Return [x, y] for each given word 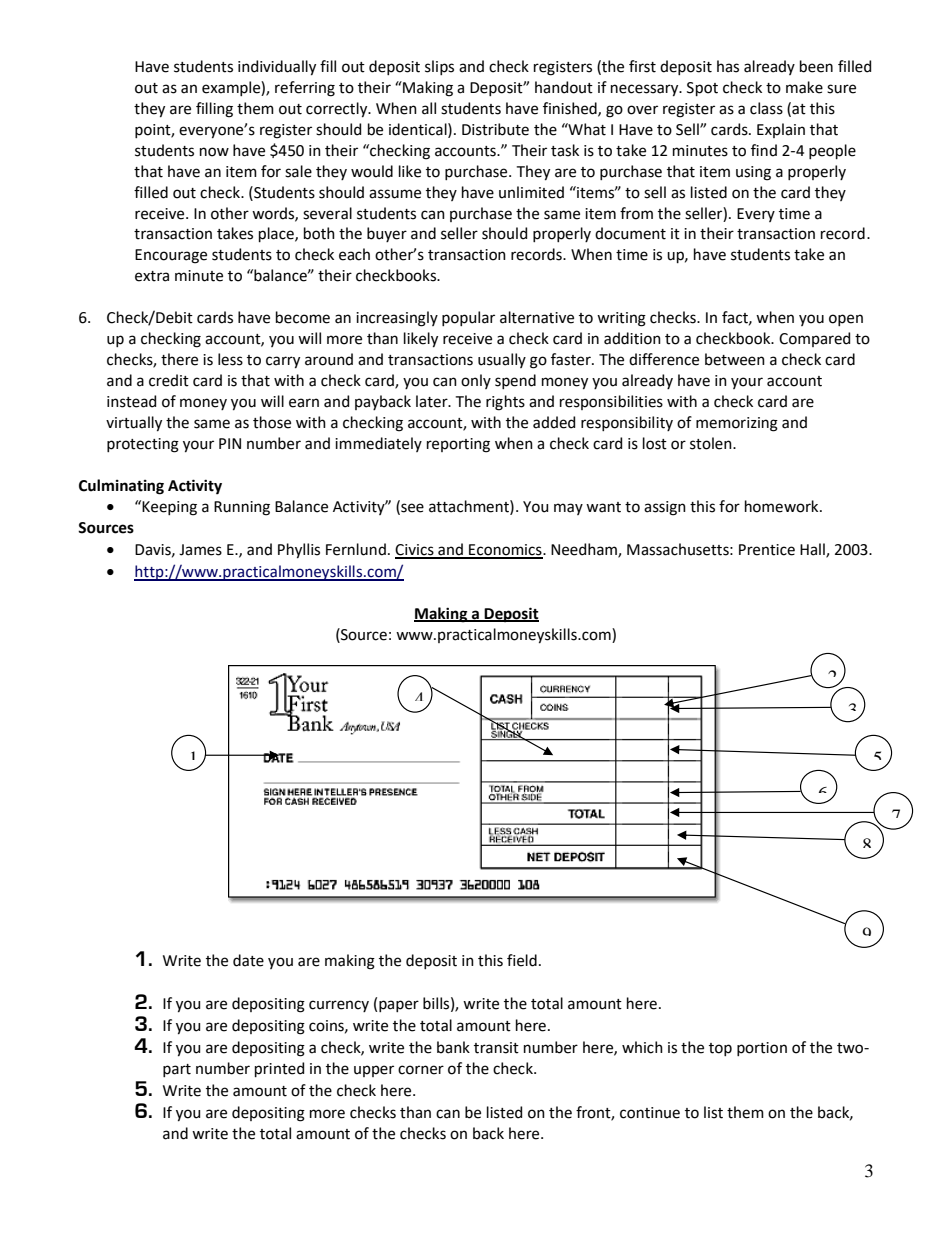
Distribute [495, 129]
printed [279, 1069]
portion [762, 1049]
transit [496, 1048]
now [214, 152]
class [766, 108]
